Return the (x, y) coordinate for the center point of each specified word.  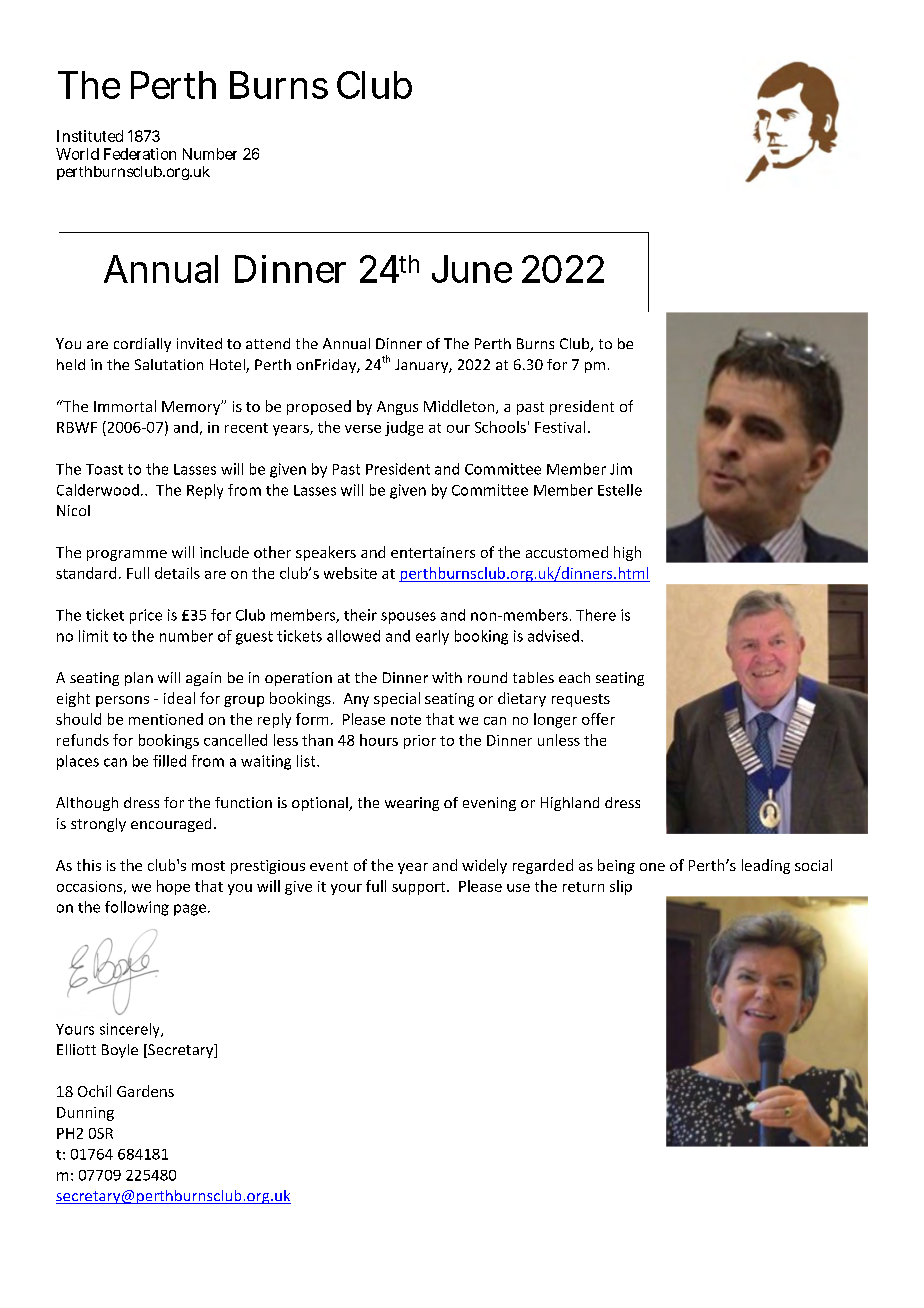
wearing (412, 804)
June (472, 269)
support (420, 888)
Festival (560, 427)
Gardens (145, 1091)
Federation (140, 154)
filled (169, 761)
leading (766, 866)
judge (404, 428)
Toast (104, 469)
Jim (621, 469)
